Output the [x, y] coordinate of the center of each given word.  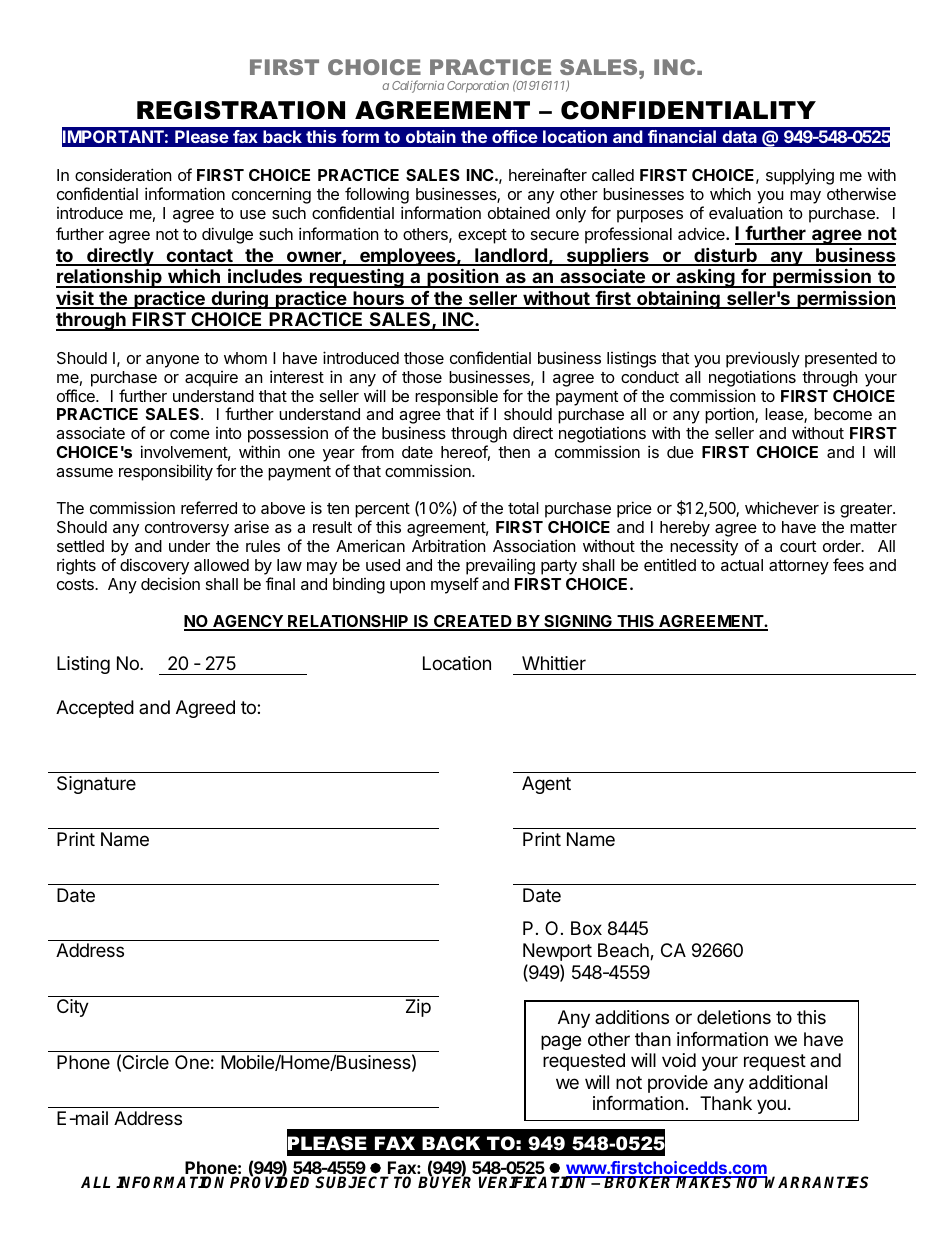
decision [170, 583]
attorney [799, 567]
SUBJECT [352, 1182]
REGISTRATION [241, 110]
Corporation [478, 87]
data [739, 136]
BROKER [639, 1182]
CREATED [473, 622]
